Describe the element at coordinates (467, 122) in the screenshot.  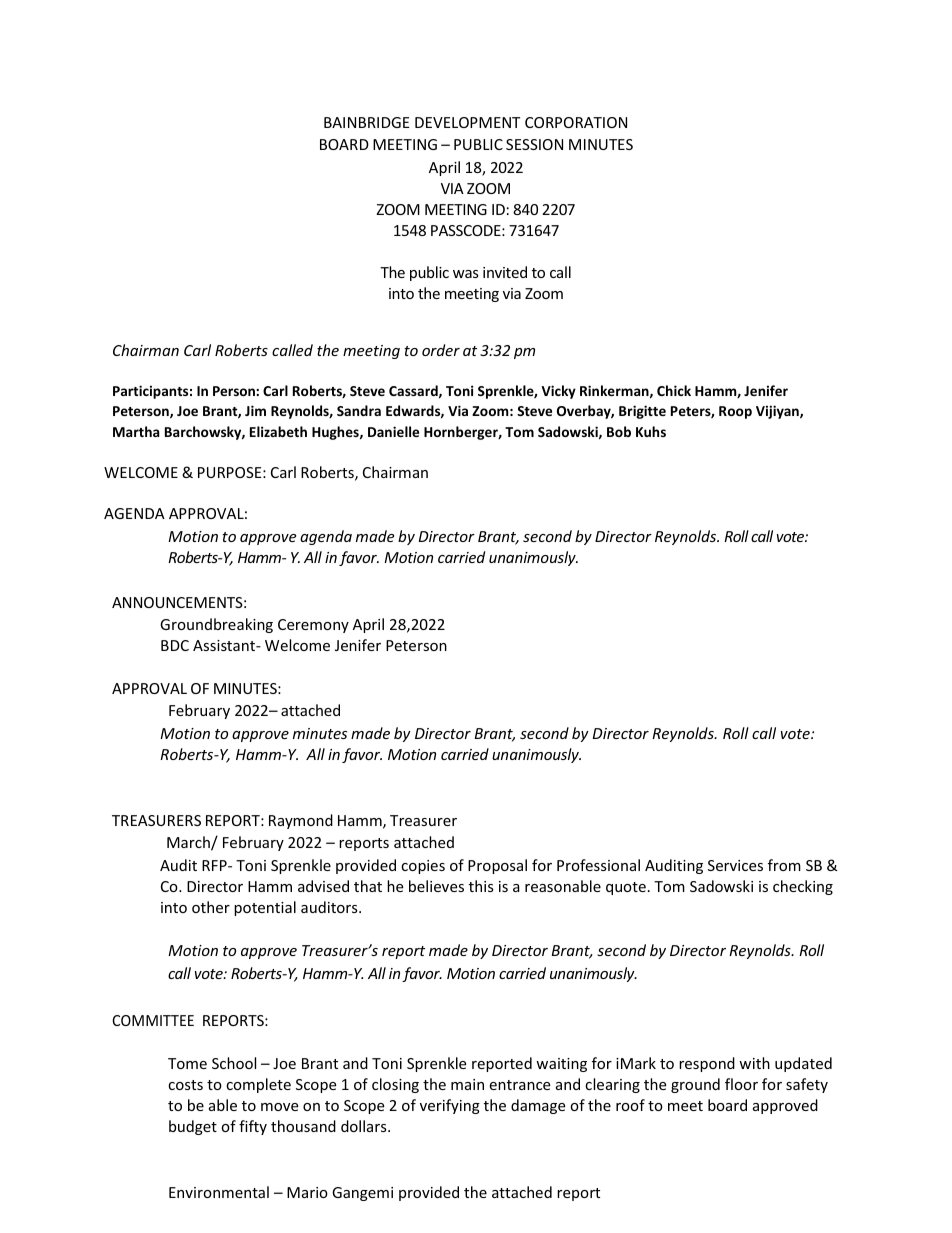
I see `DEVELOPMENT` at that location.
